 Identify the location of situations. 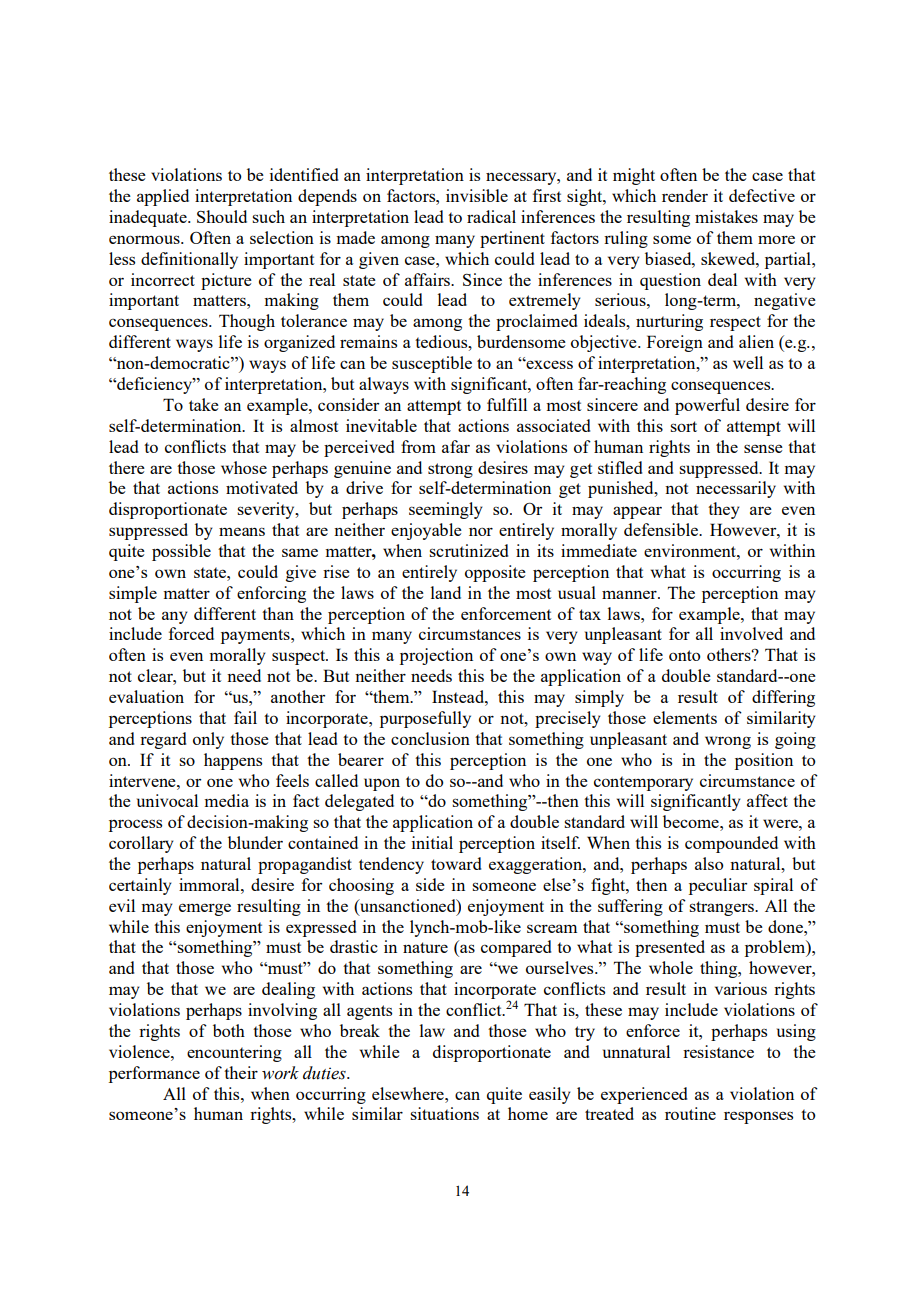
(444, 1113).
